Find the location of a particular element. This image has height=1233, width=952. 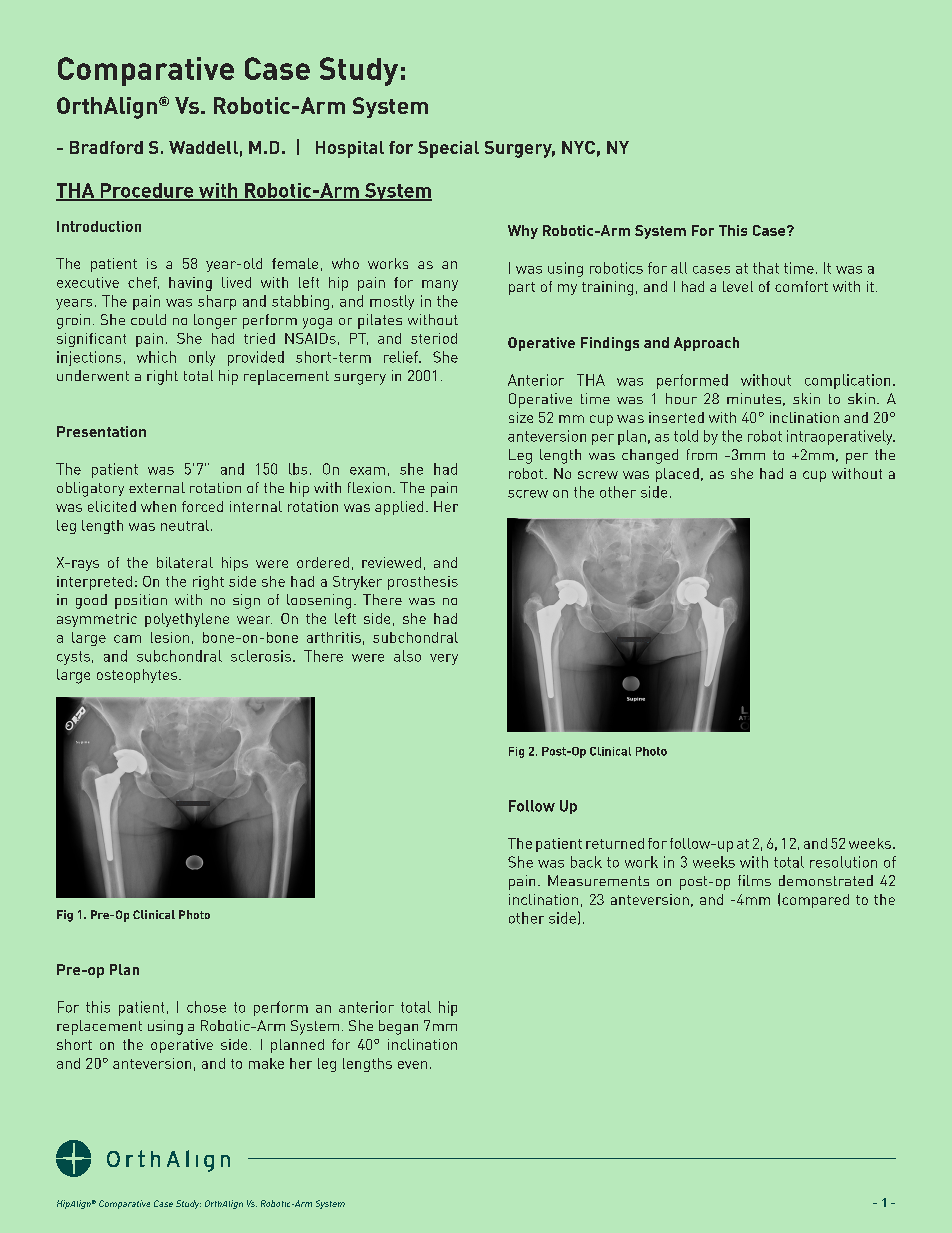

chose is located at coordinates (206, 1007).
